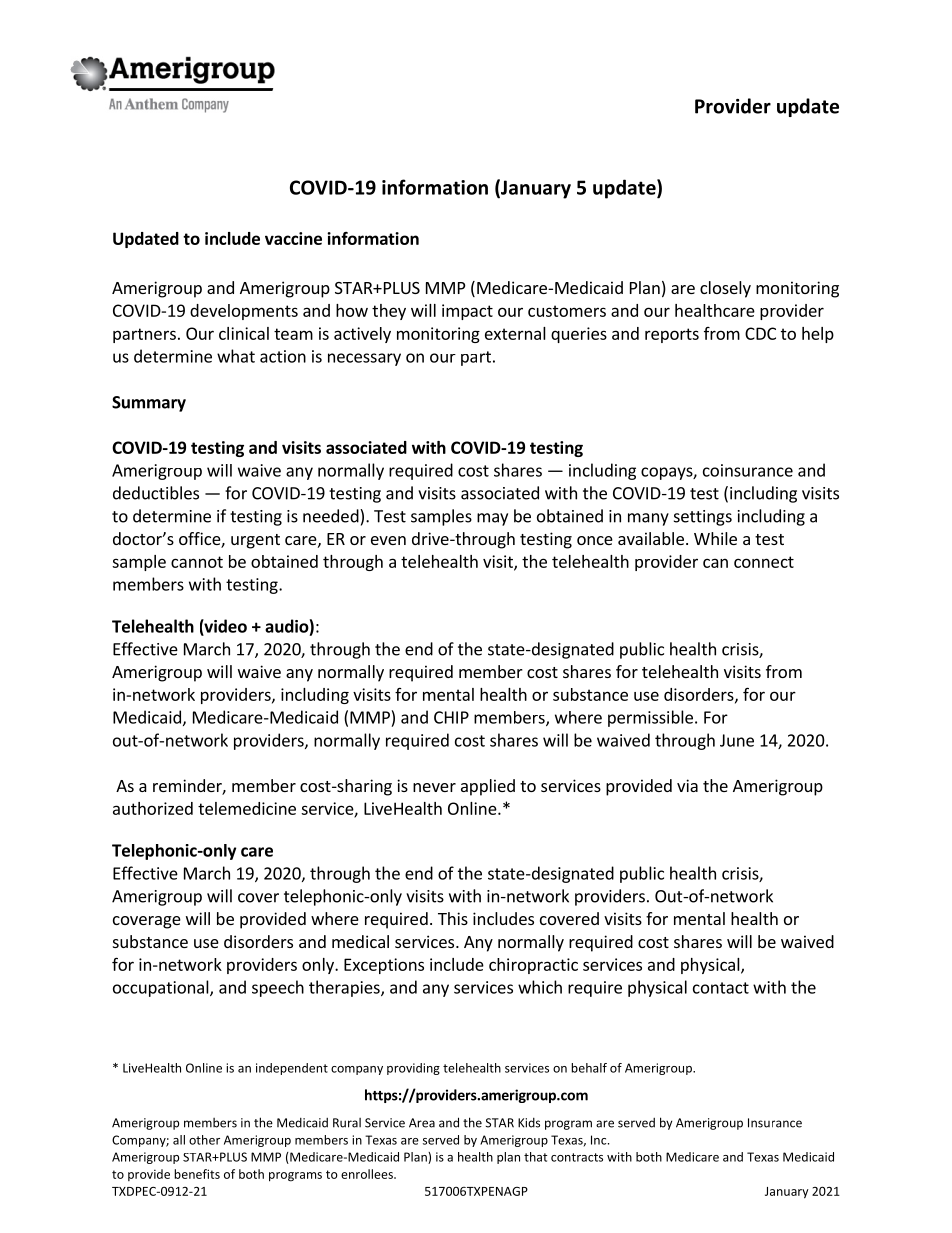 The height and width of the image is (1233, 952). I want to click on telemedicine, so click(247, 808).
